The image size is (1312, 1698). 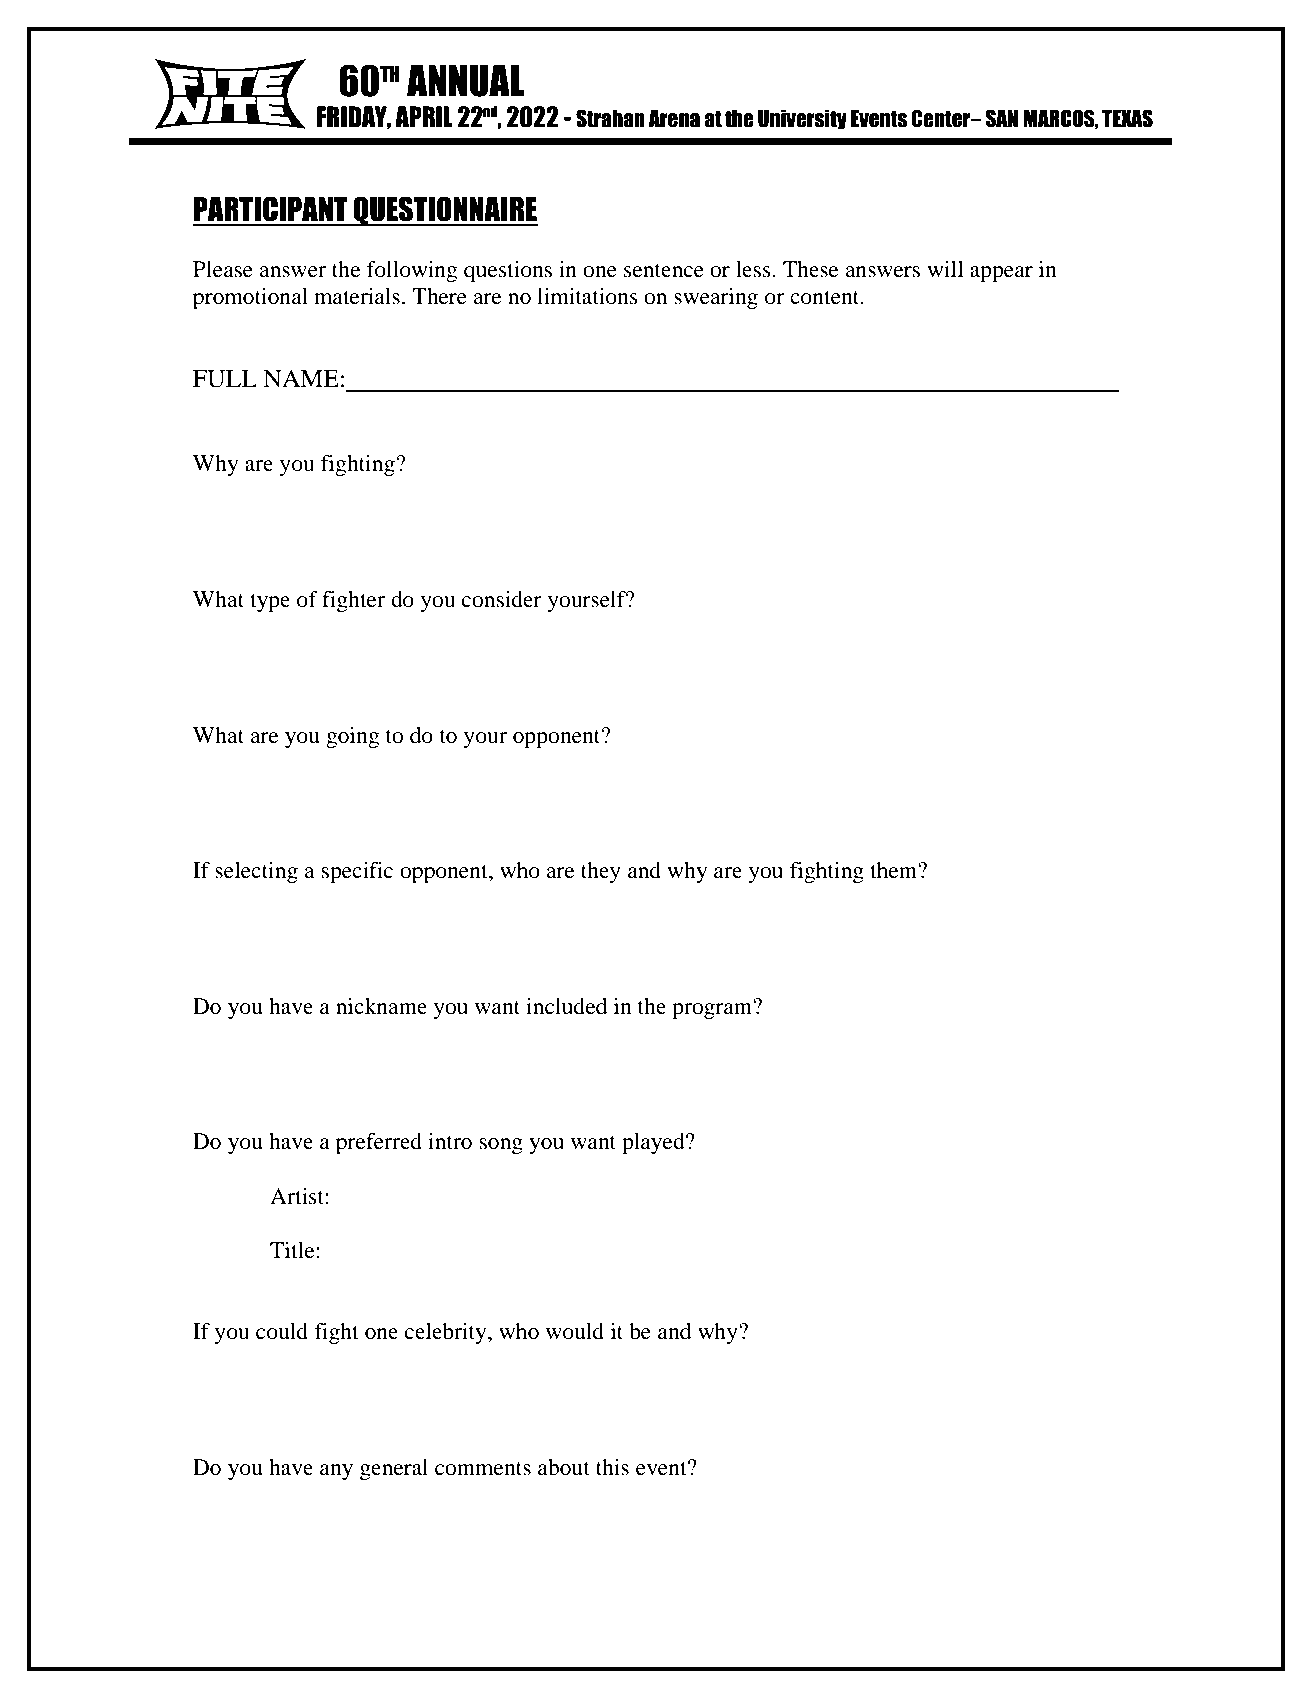 What do you see at coordinates (674, 119) in the screenshot?
I see `Arena` at bounding box center [674, 119].
